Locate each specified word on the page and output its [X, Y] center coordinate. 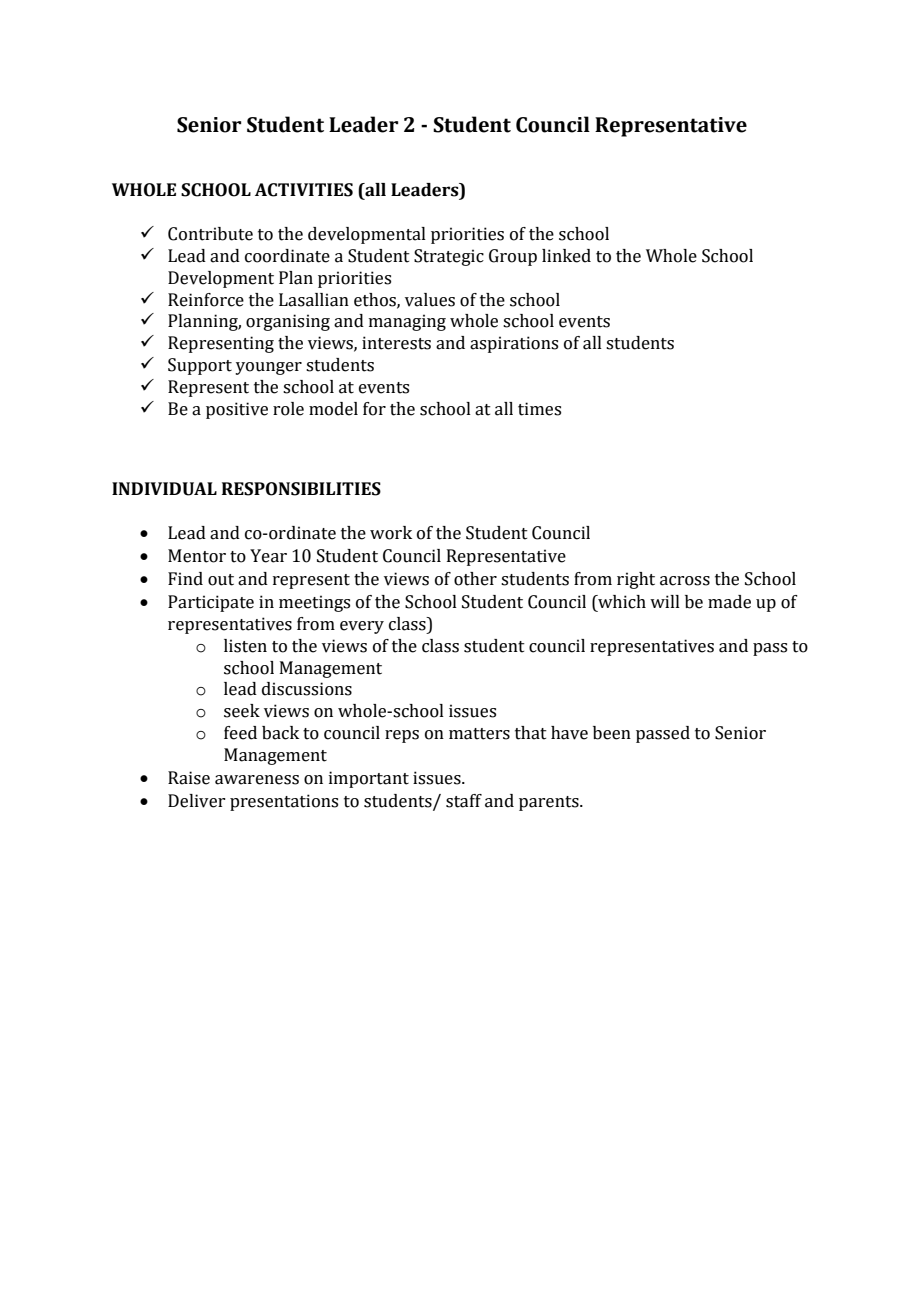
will [665, 601]
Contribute [210, 234]
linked [566, 256]
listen [245, 646]
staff [464, 801]
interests [396, 343]
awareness [257, 780]
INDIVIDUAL [164, 489]
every [362, 627]
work [391, 533]
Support [200, 366]
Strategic [449, 257]
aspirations [514, 344]
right [636, 580]
